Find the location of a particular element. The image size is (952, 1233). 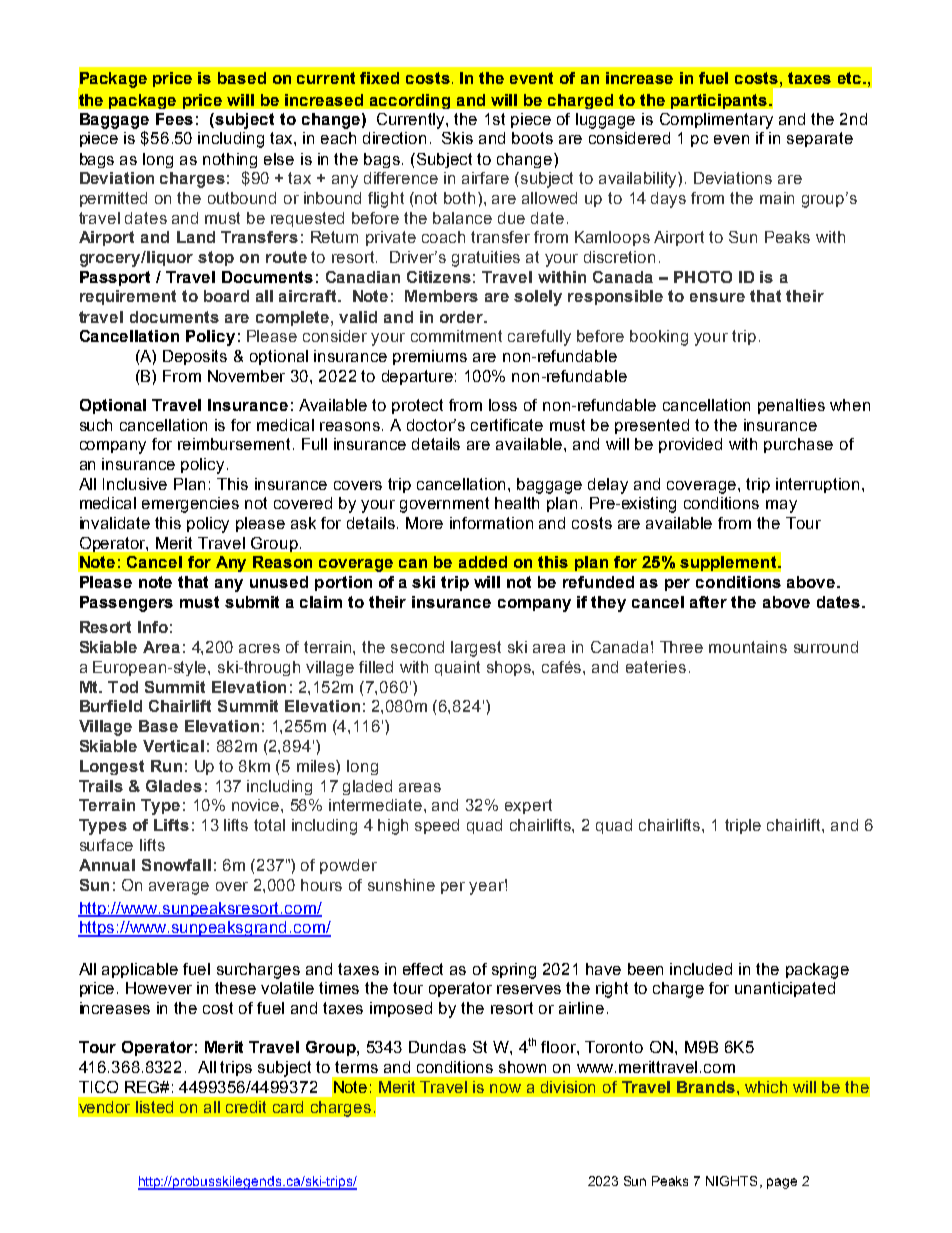

sunshine is located at coordinates (401, 885).
